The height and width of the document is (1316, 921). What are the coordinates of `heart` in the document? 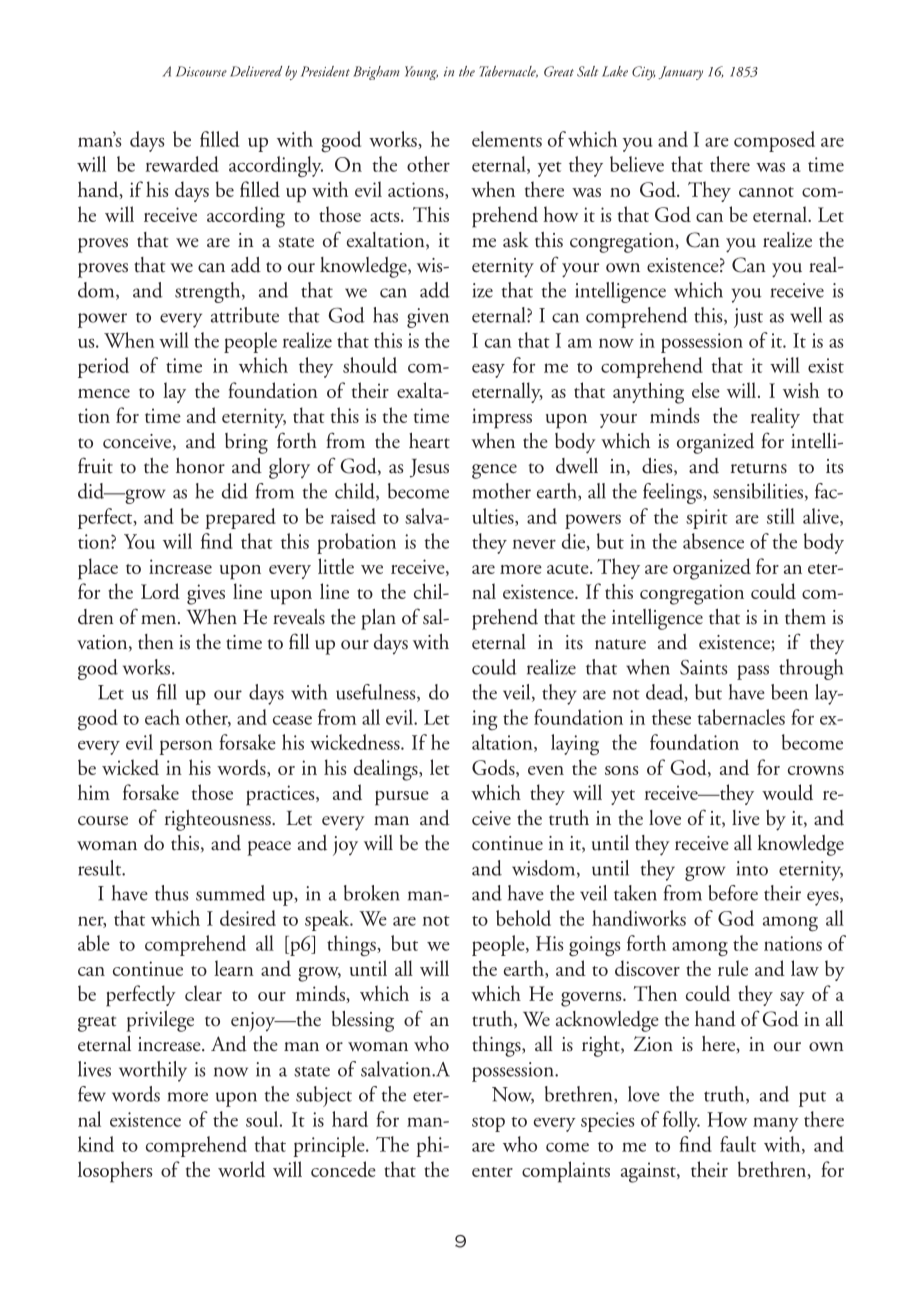 It's located at (429, 441).
